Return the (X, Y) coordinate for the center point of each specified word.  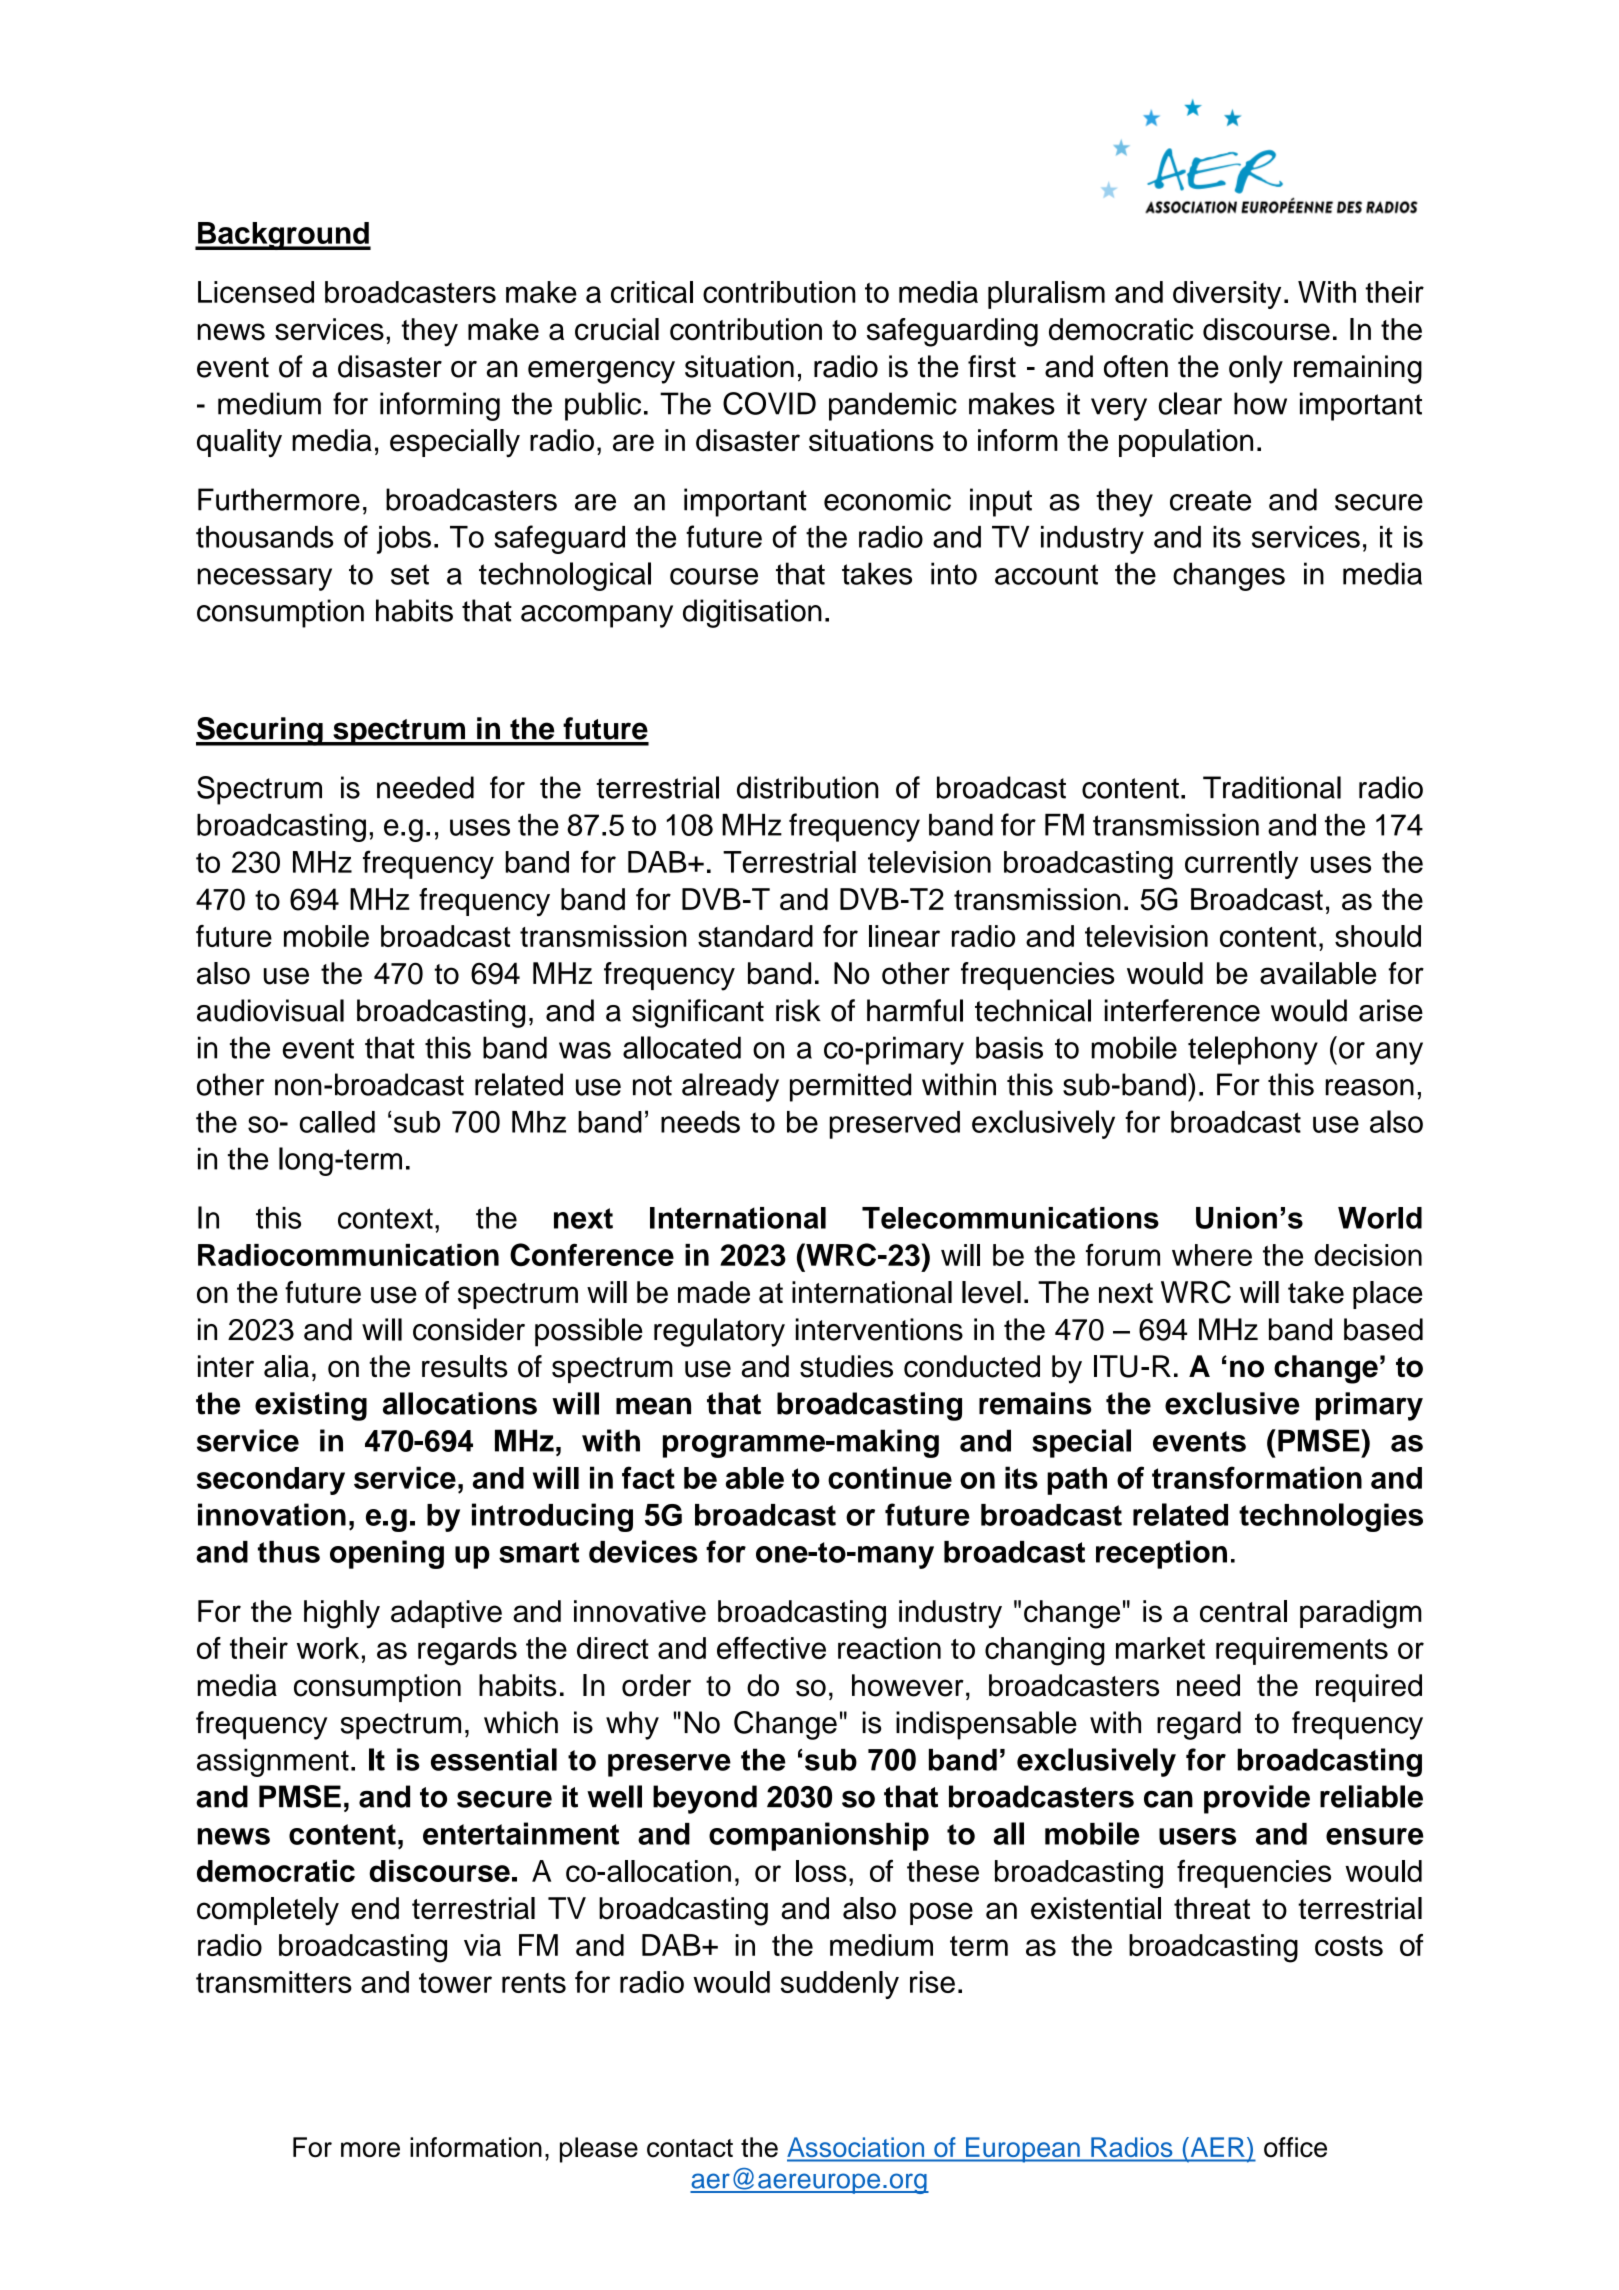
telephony (1253, 1050)
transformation (1257, 1477)
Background (283, 236)
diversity (1227, 295)
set (410, 574)
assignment (273, 1762)
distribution (808, 787)
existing (311, 1406)
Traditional (1272, 787)
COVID (769, 403)
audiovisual (270, 1010)
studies (846, 1366)
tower (455, 1983)
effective (771, 1648)
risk (798, 1010)
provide (1257, 1799)
